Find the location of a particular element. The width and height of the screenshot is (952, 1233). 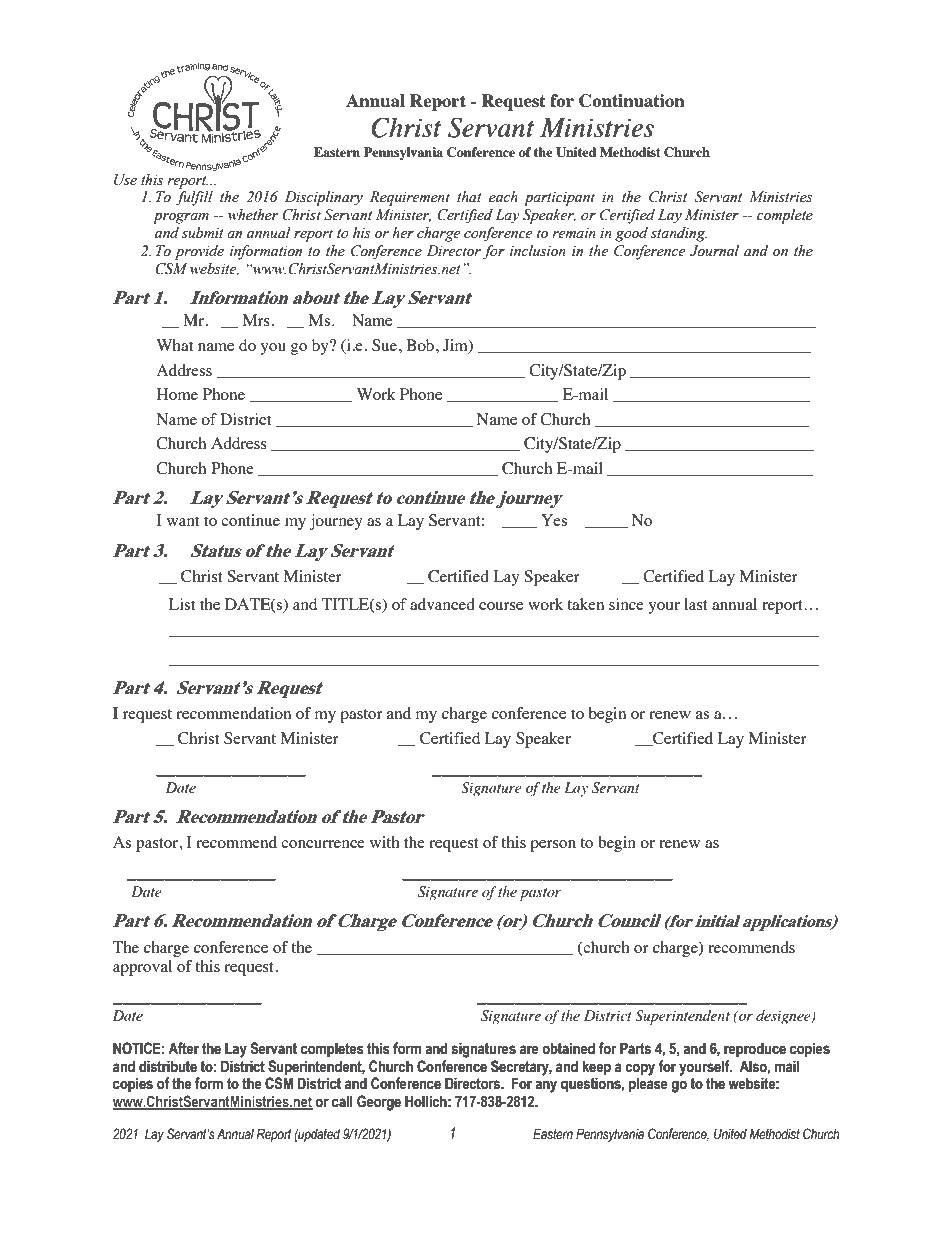

fulfill is located at coordinates (194, 198).
